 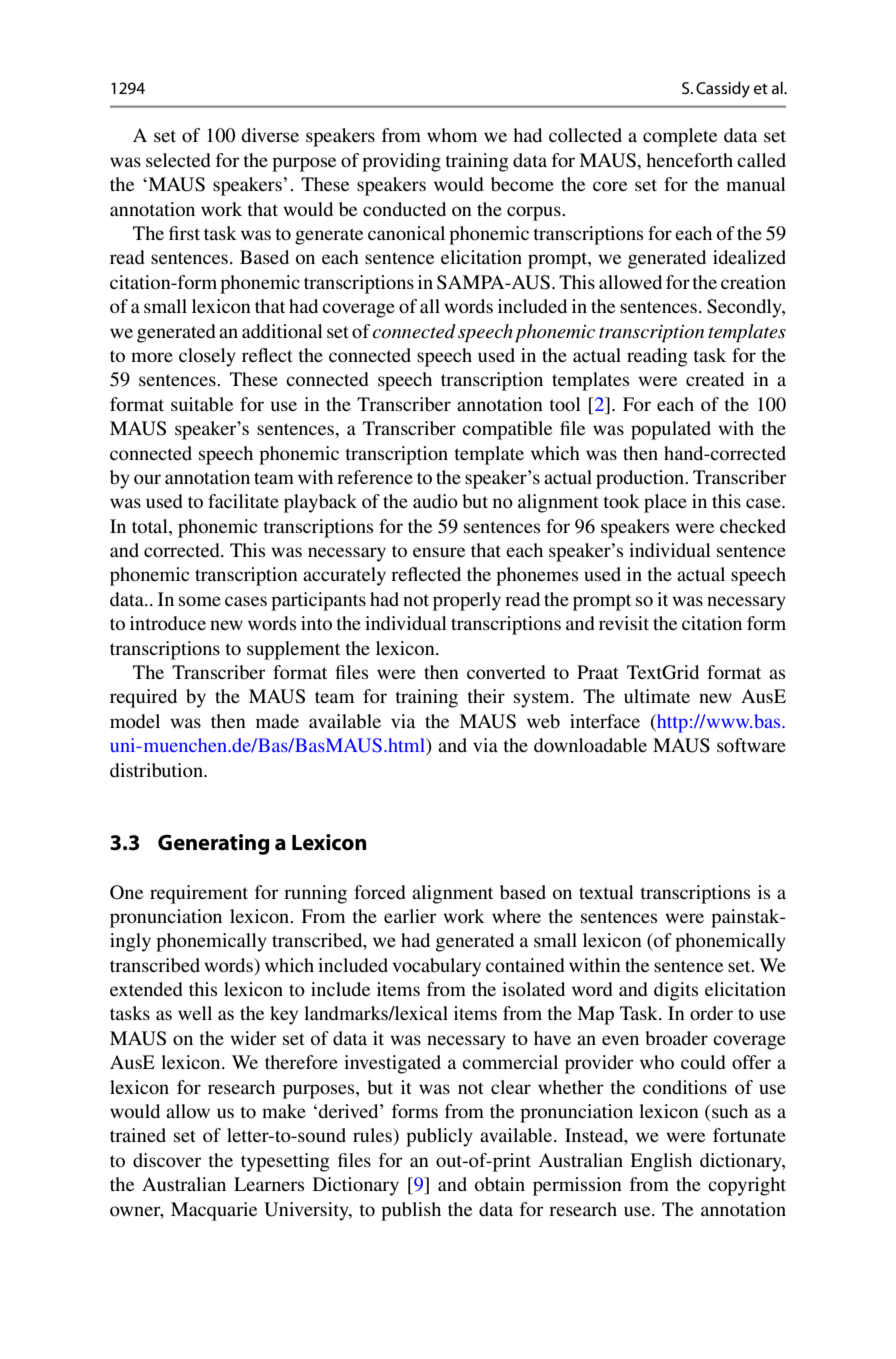 I want to click on publicly, so click(x=439, y=1137).
